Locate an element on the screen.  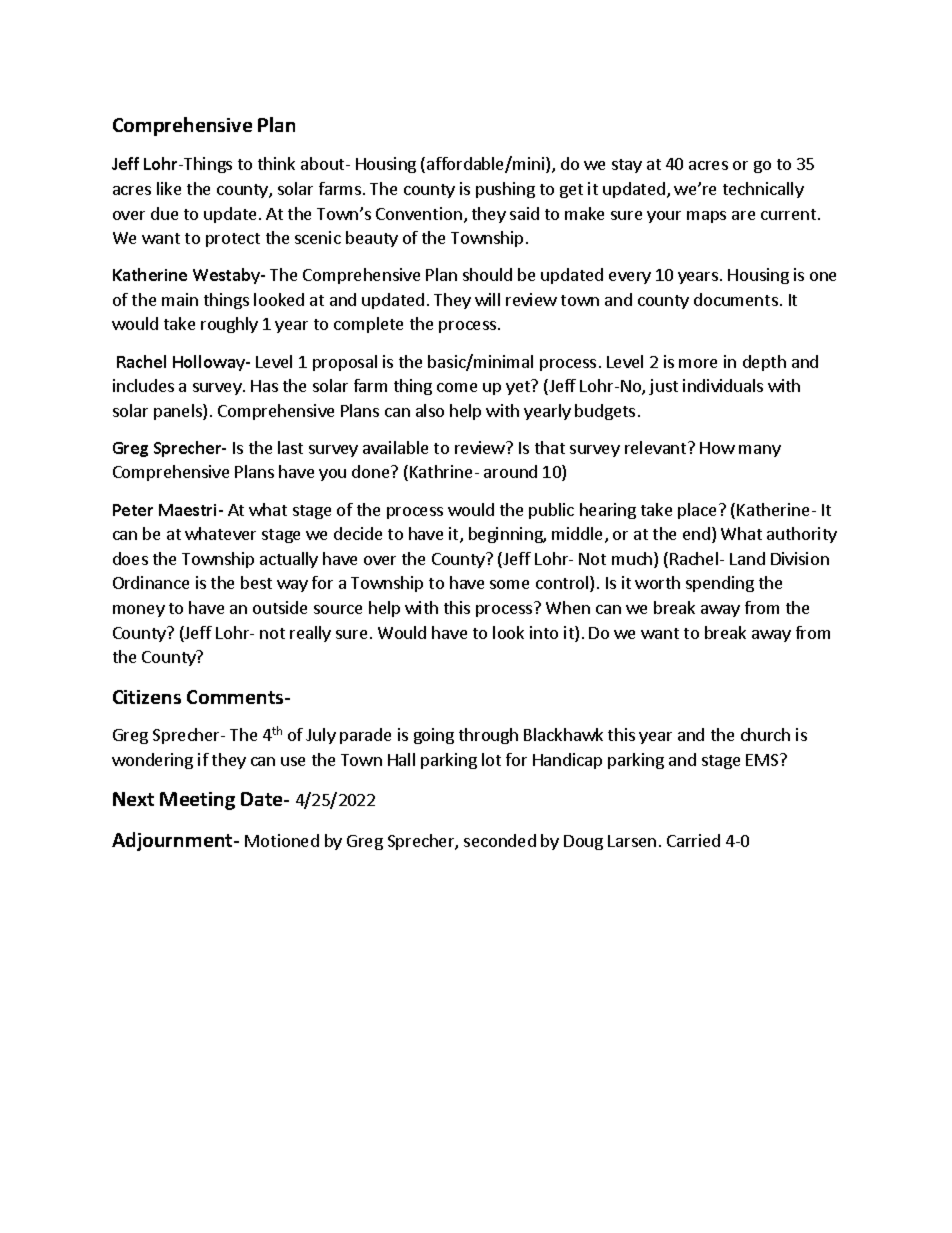
technically is located at coordinates (763, 190).
